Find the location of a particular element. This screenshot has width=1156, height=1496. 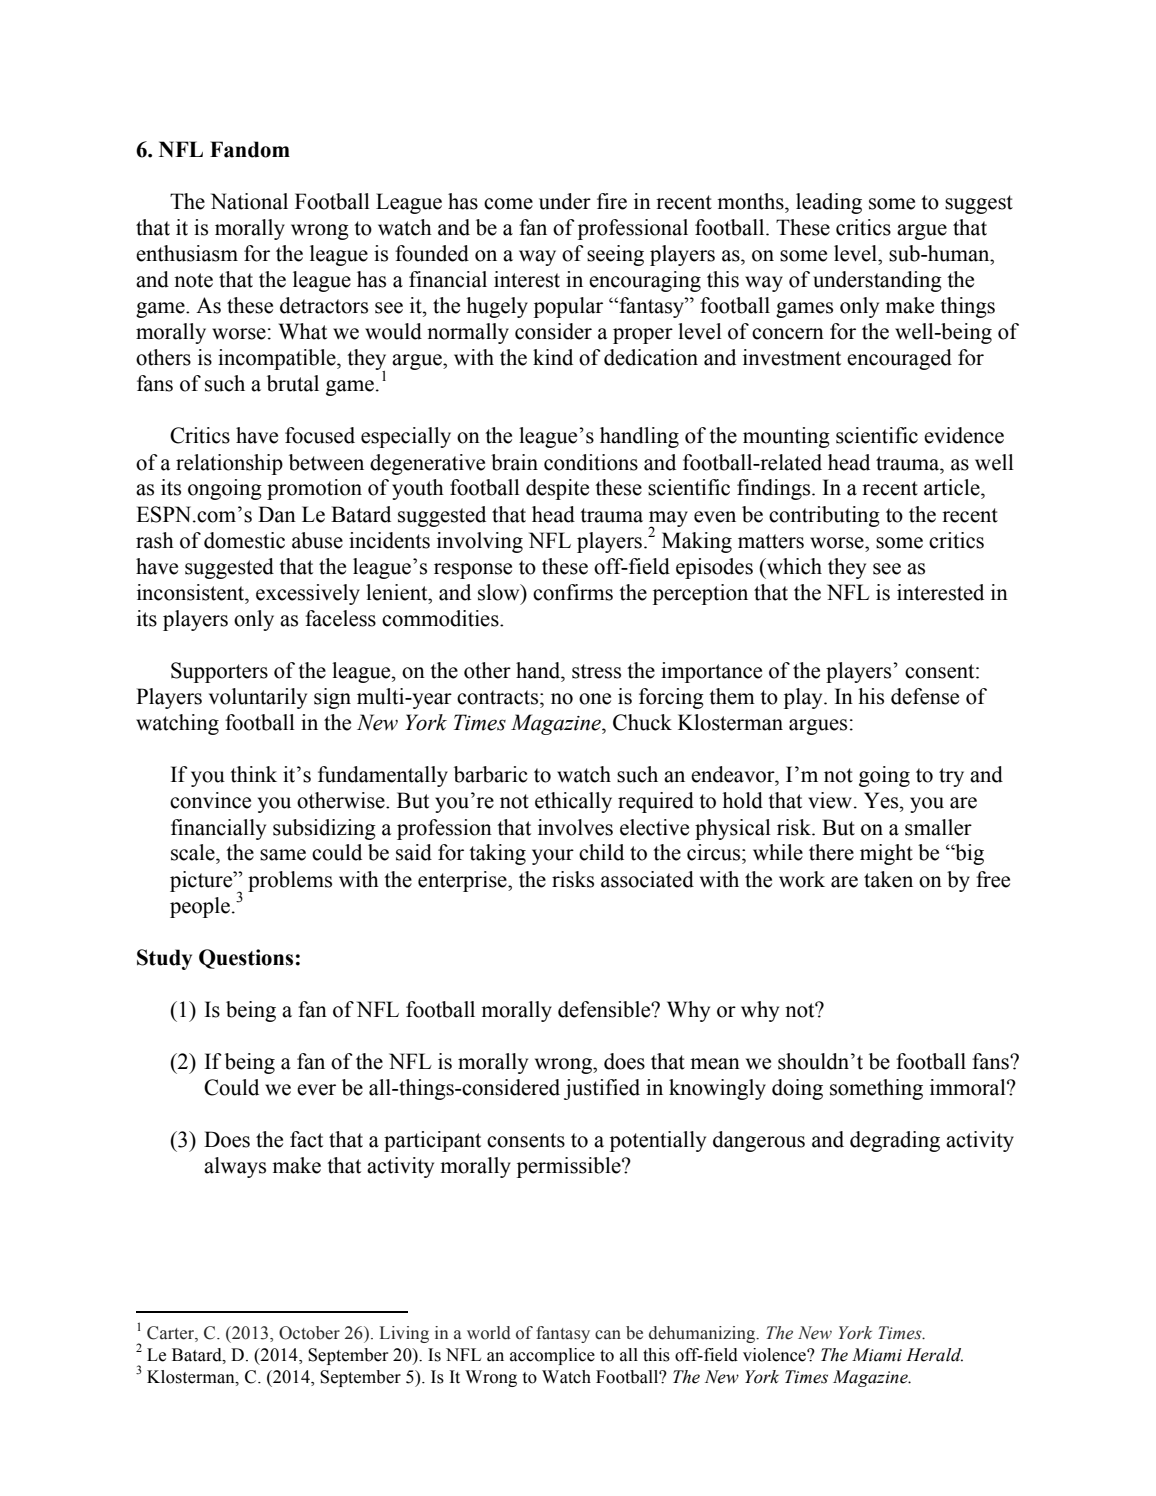

leading is located at coordinates (829, 203).
